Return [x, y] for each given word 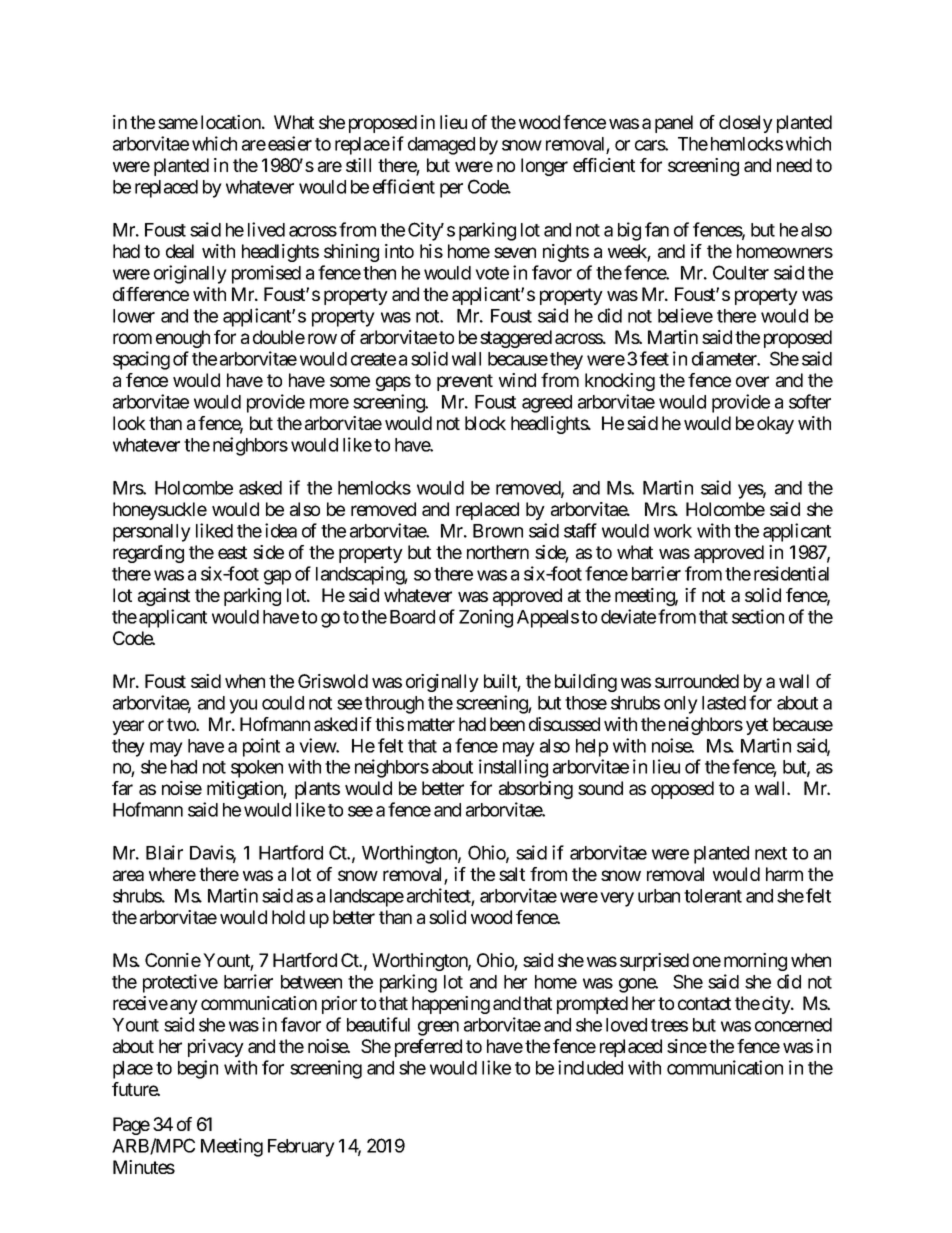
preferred [428, 1048]
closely [746, 124]
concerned [793, 1025]
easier [290, 143]
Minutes [144, 1167]
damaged [441, 146]
